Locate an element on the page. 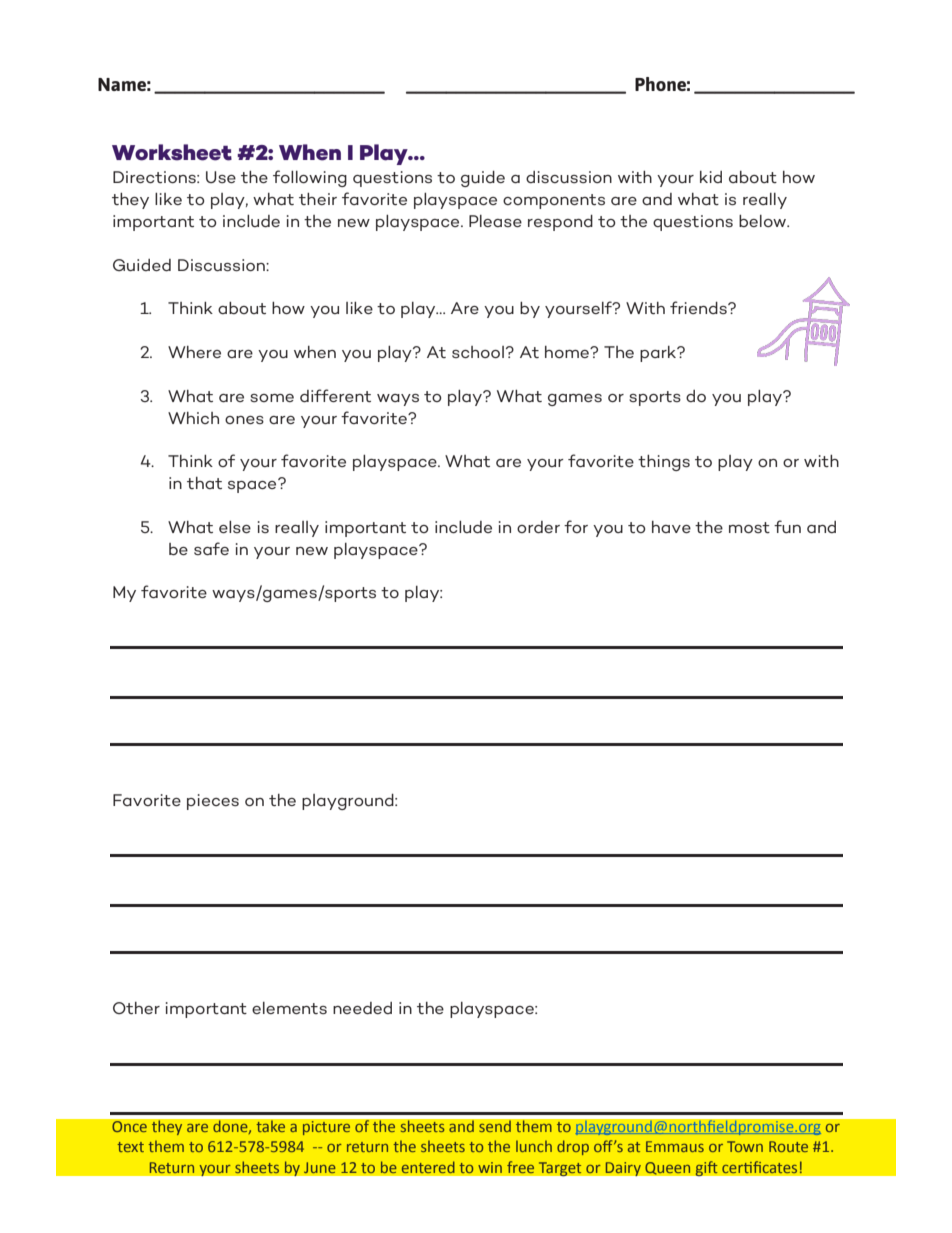 This image has height=1233, width=952. school is located at coordinates (478, 352).
